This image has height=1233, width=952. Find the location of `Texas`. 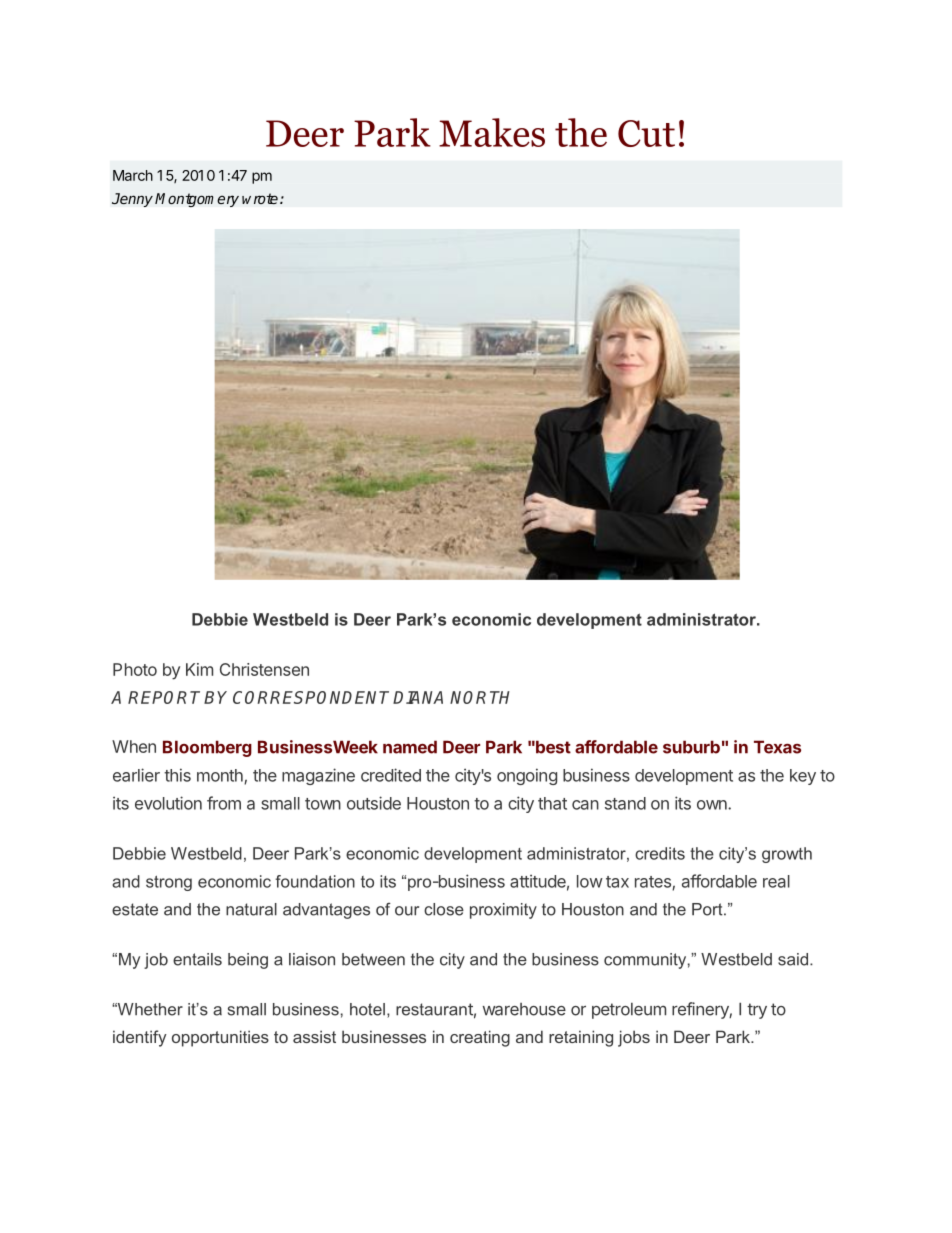

Texas is located at coordinates (777, 747).
